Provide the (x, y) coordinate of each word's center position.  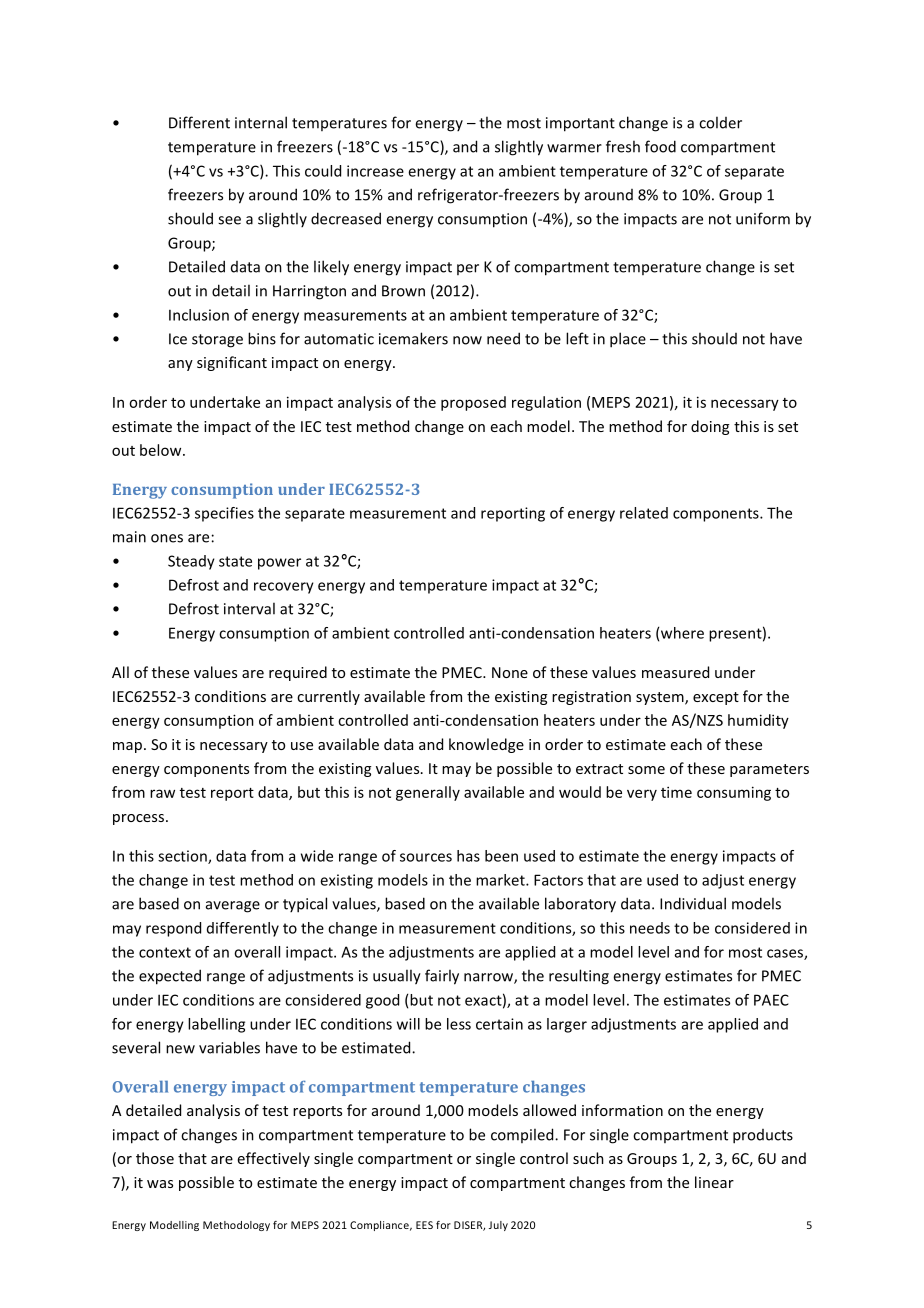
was (160, 1184)
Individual (693, 903)
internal (261, 122)
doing (710, 427)
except (716, 698)
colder (720, 122)
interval (249, 608)
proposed (473, 403)
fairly (442, 977)
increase (375, 171)
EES (424, 1225)
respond (173, 929)
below (162, 450)
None (510, 672)
